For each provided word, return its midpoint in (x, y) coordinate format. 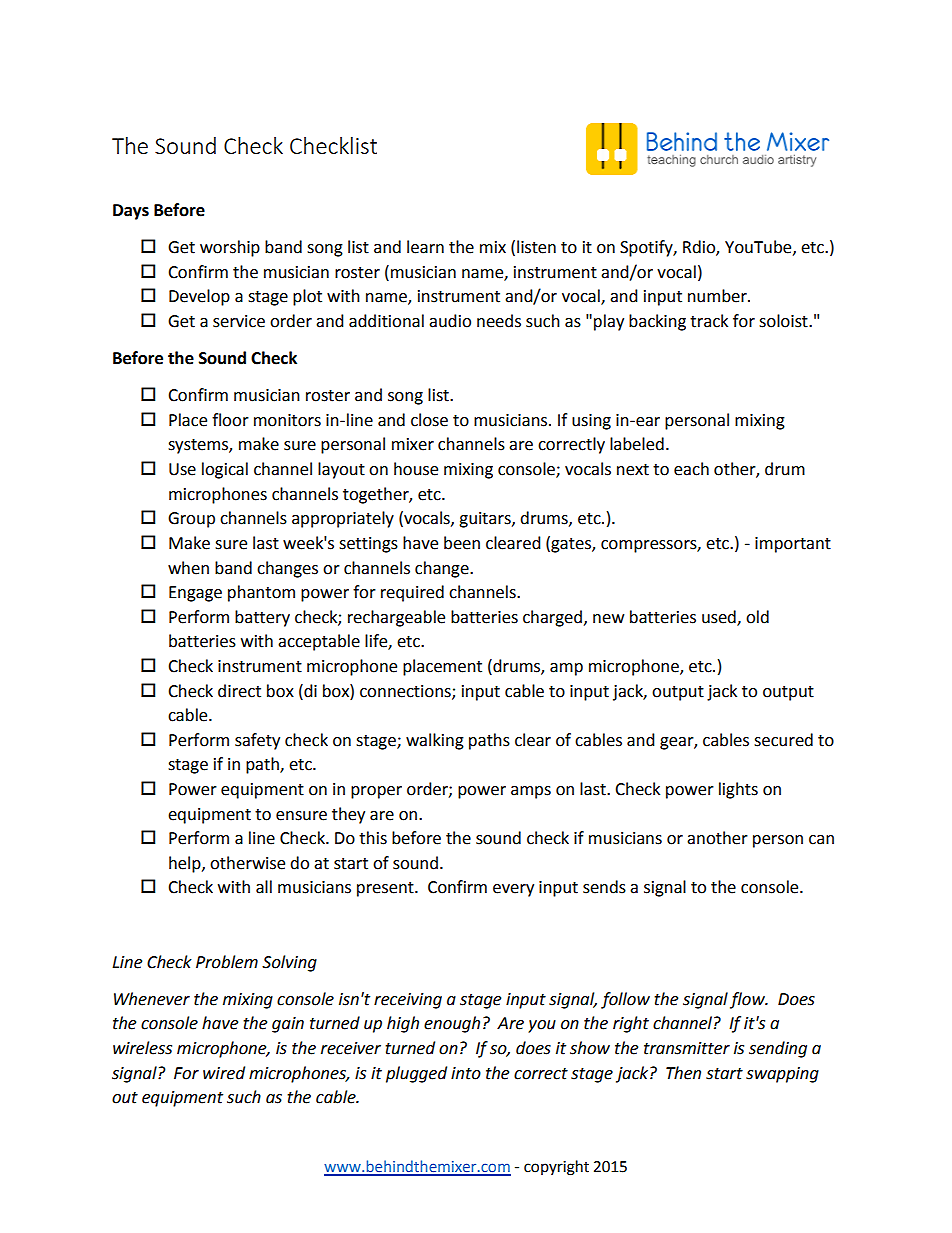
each (691, 469)
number (718, 296)
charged (552, 618)
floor (230, 420)
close (429, 420)
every (513, 890)
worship (230, 248)
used (720, 617)
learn (425, 247)
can (821, 840)
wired (224, 1073)
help (186, 864)
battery (262, 618)
